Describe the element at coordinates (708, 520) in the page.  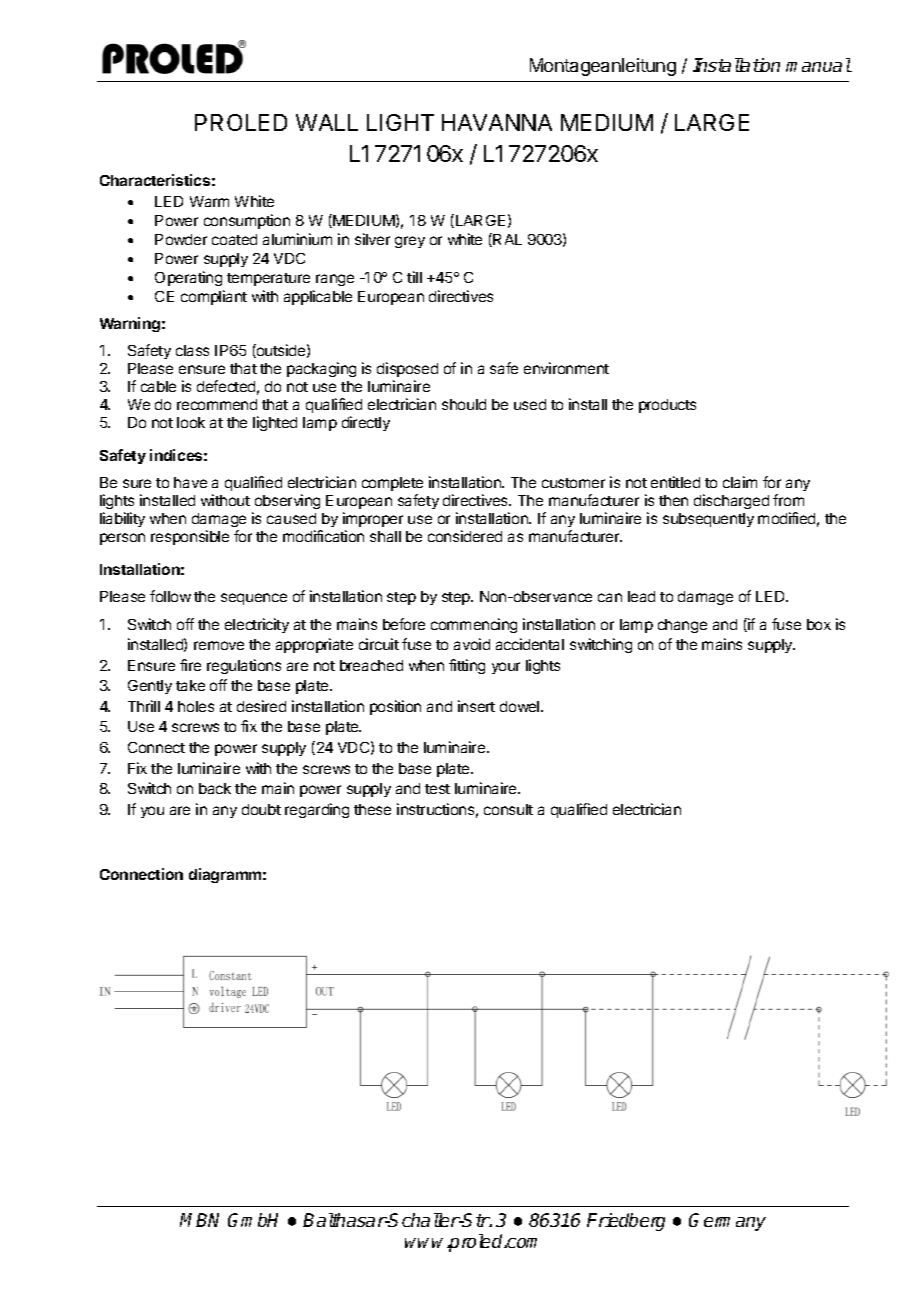
I see `subsequently` at that location.
